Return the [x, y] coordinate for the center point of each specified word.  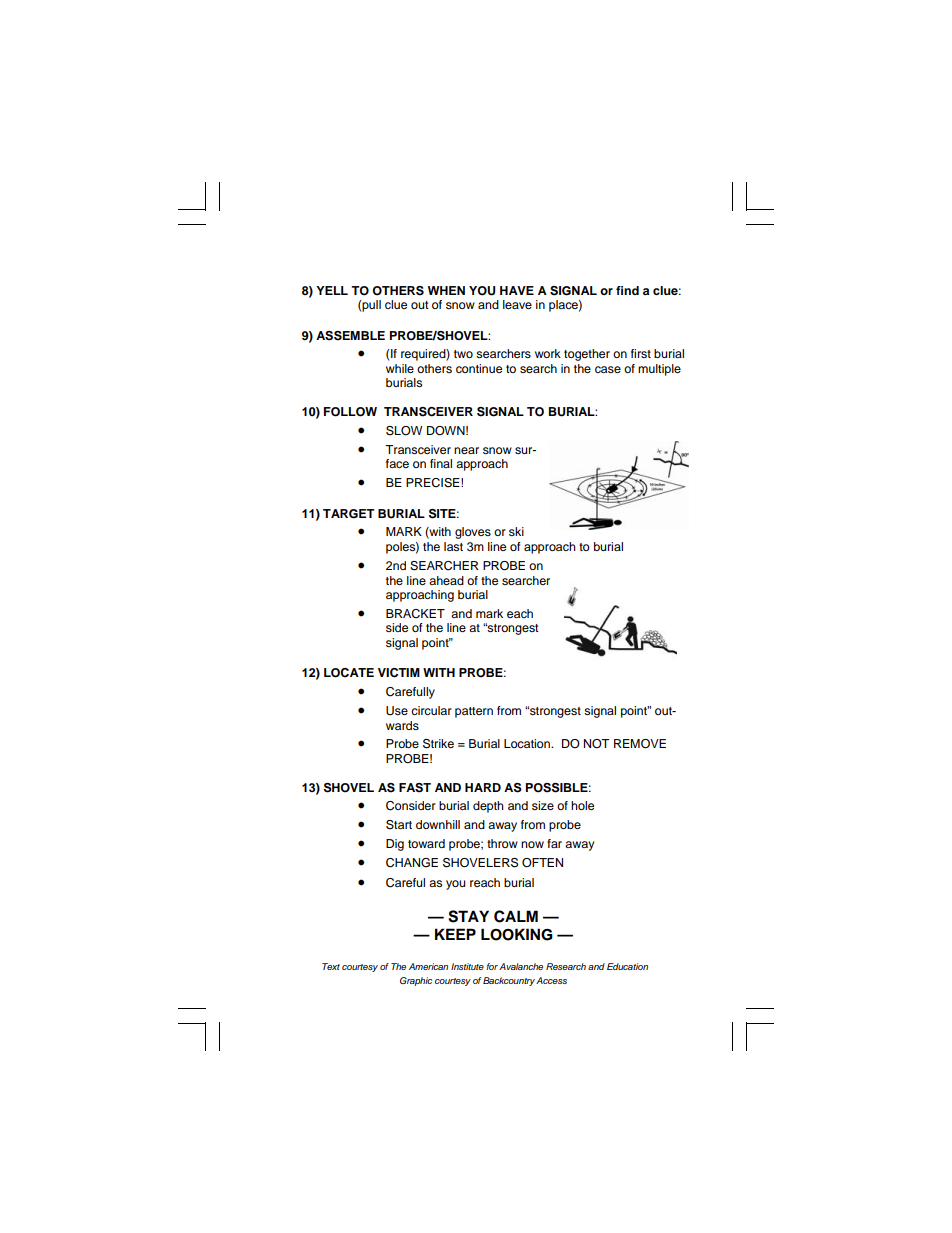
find [627, 290]
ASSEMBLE [350, 336]
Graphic [416, 981]
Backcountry [509, 981]
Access [551, 980]
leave [517, 304]
